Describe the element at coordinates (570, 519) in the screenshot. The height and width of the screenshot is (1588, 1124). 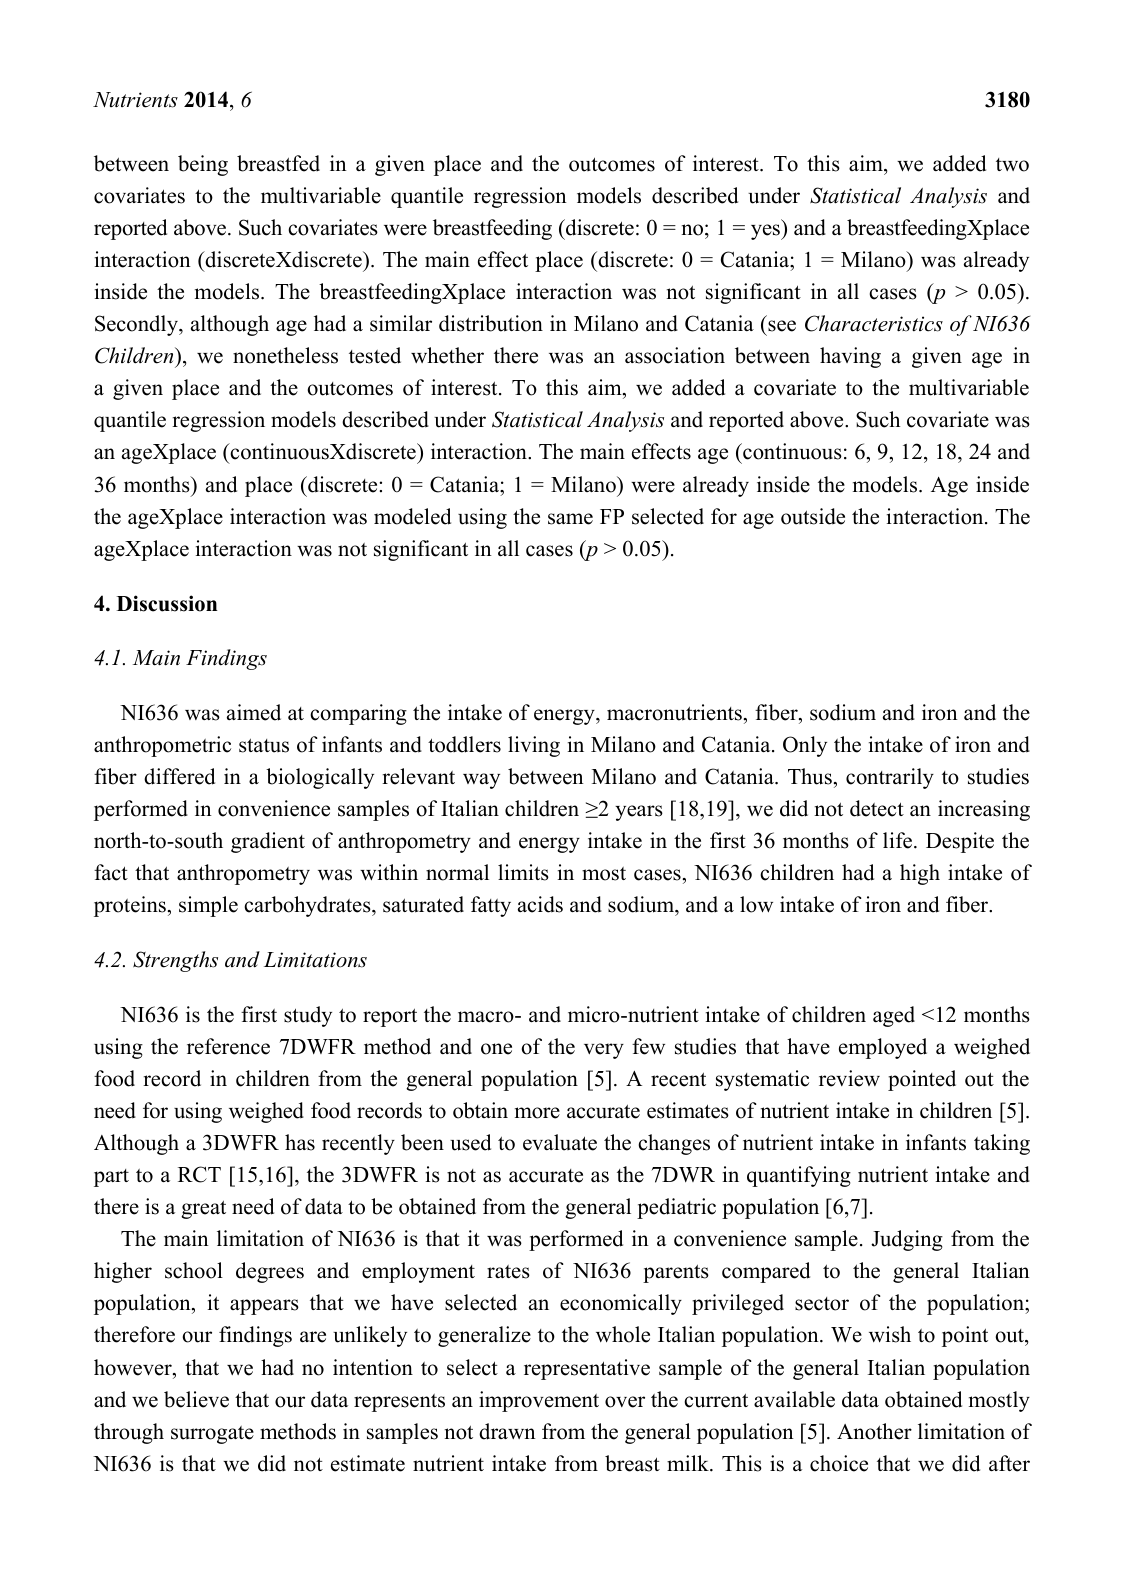
I see `same` at that location.
